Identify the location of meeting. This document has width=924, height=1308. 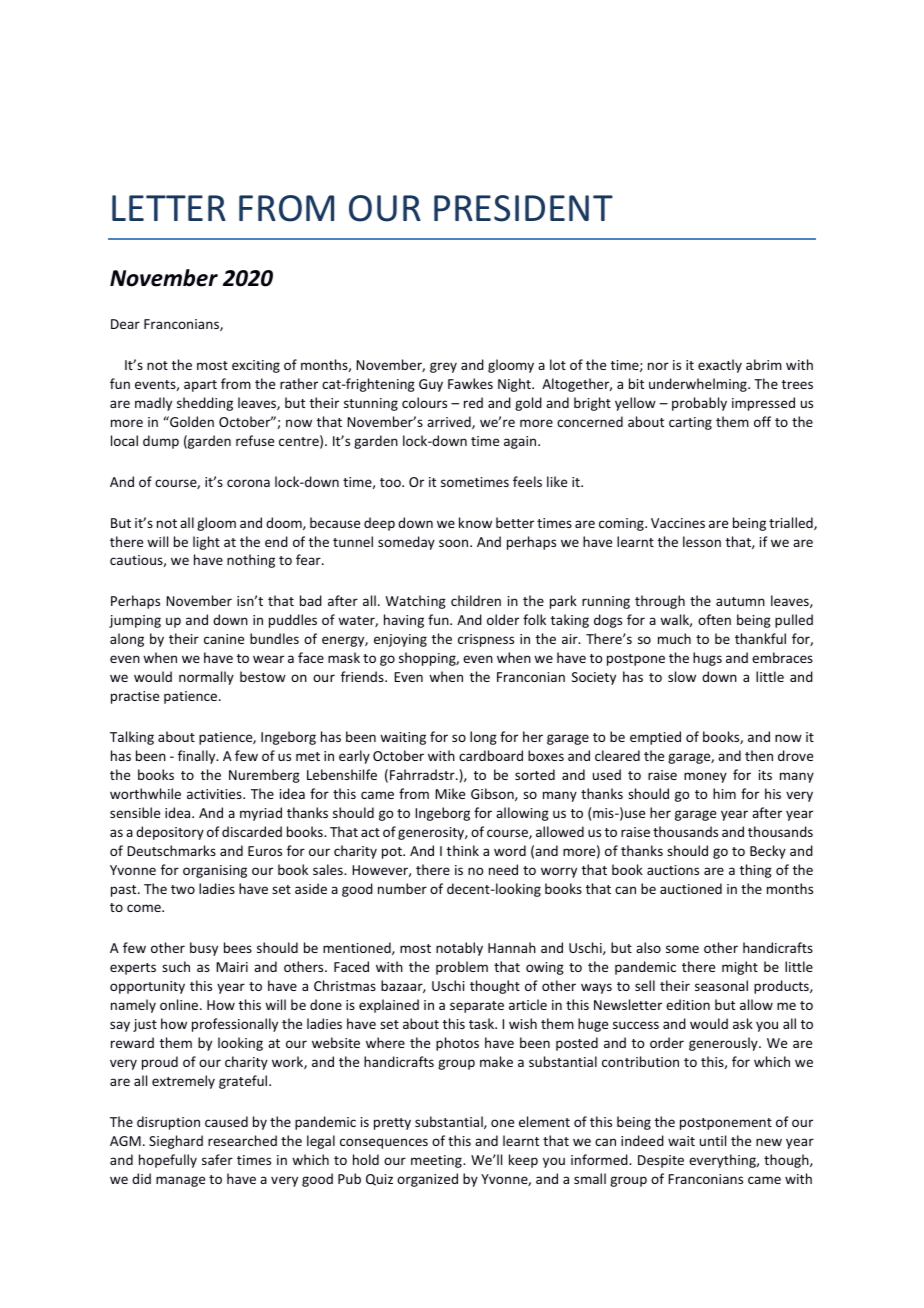
(437, 1161).
